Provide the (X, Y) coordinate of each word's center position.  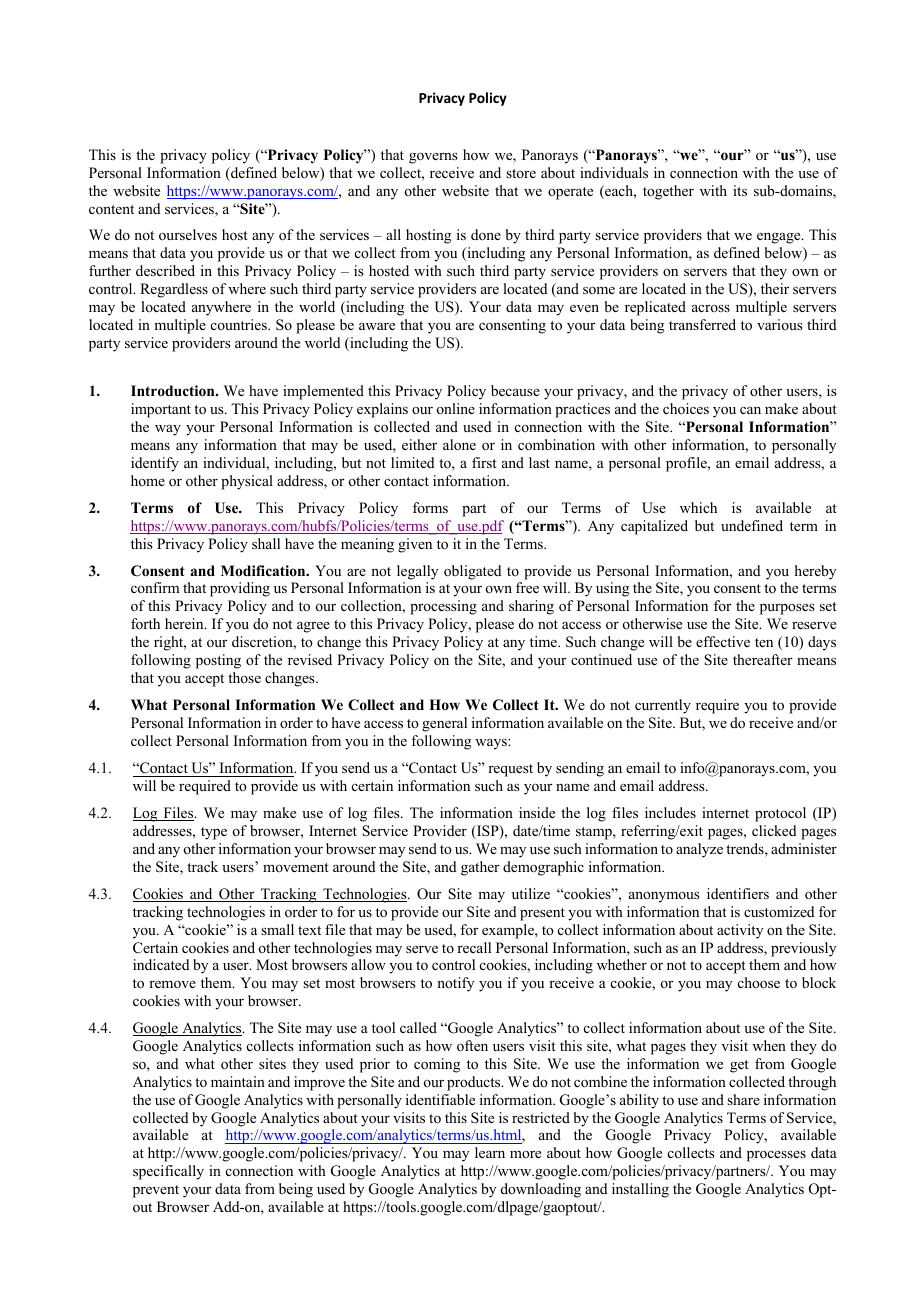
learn (490, 1152)
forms (430, 507)
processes (776, 1156)
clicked (774, 830)
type (214, 833)
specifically (168, 1172)
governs (433, 158)
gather (480, 868)
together (668, 192)
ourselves (188, 234)
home (148, 480)
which (698, 507)
